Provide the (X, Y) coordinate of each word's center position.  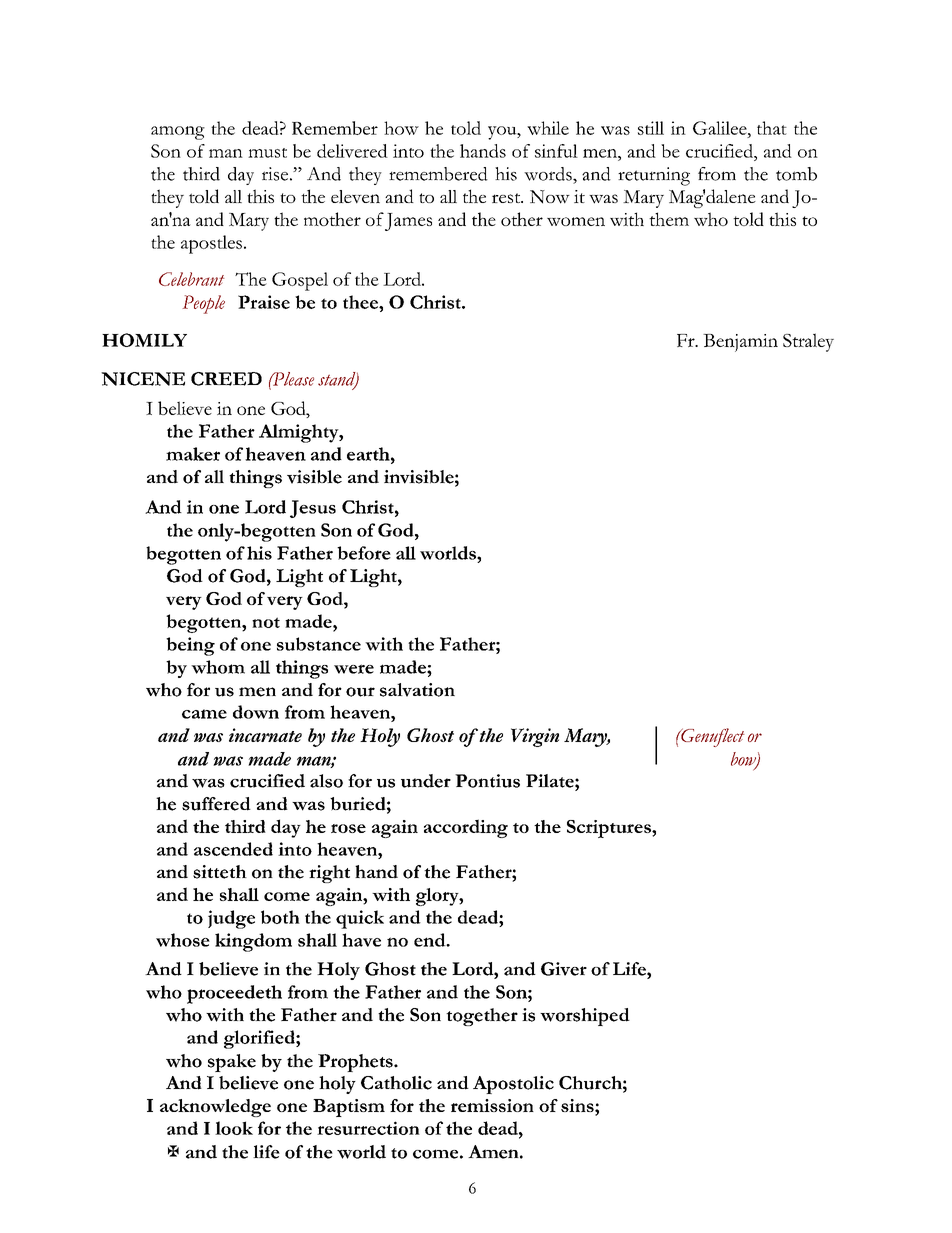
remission (492, 1105)
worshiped (585, 1017)
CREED (226, 379)
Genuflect (712, 737)
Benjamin (740, 343)
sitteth (220, 872)
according (466, 828)
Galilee (721, 128)
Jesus (313, 509)
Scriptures (610, 829)
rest (507, 198)
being (190, 646)
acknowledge (215, 1108)
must (267, 153)
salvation (417, 690)
